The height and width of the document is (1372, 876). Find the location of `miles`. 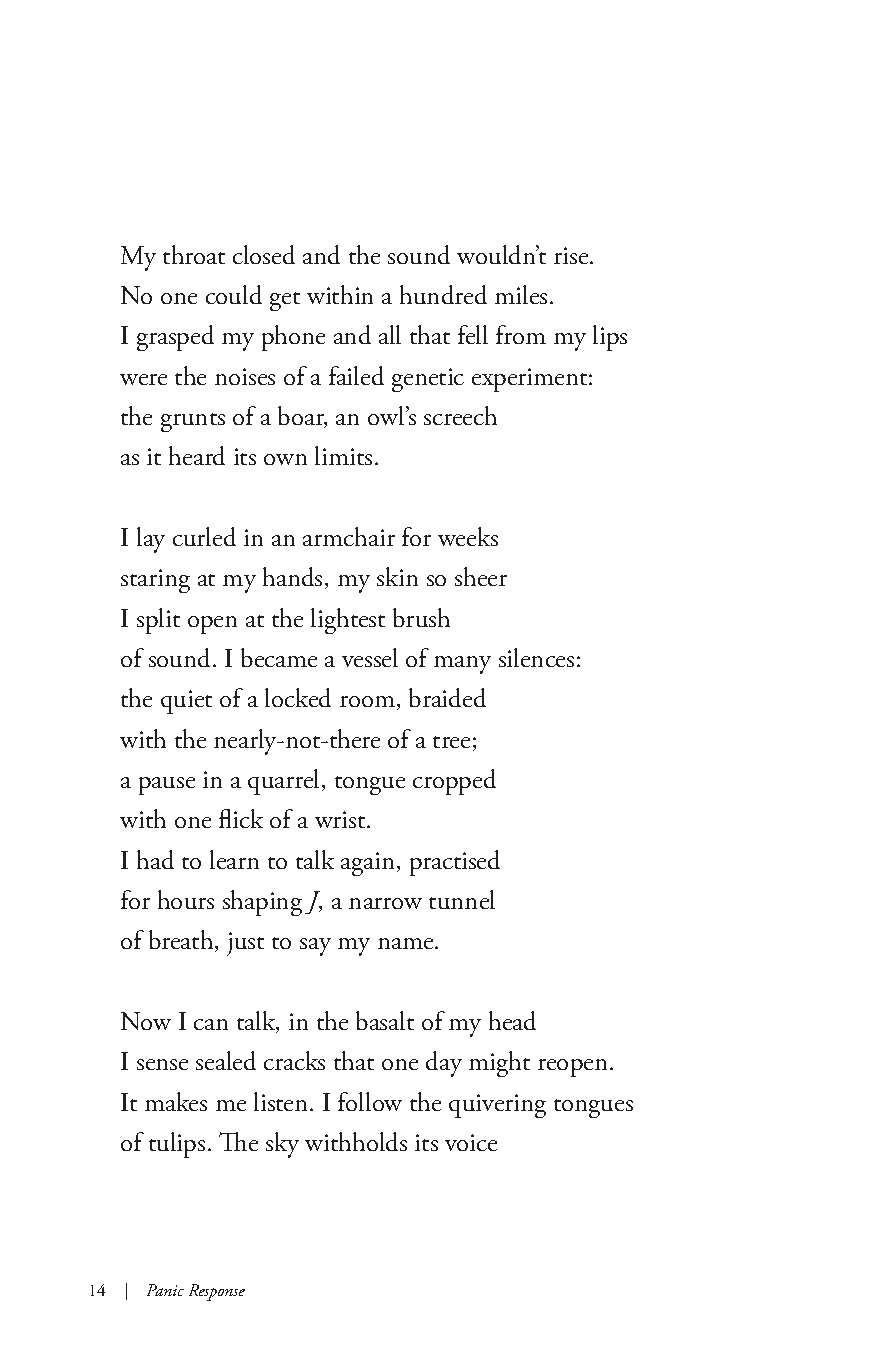

miles is located at coordinates (521, 294).
